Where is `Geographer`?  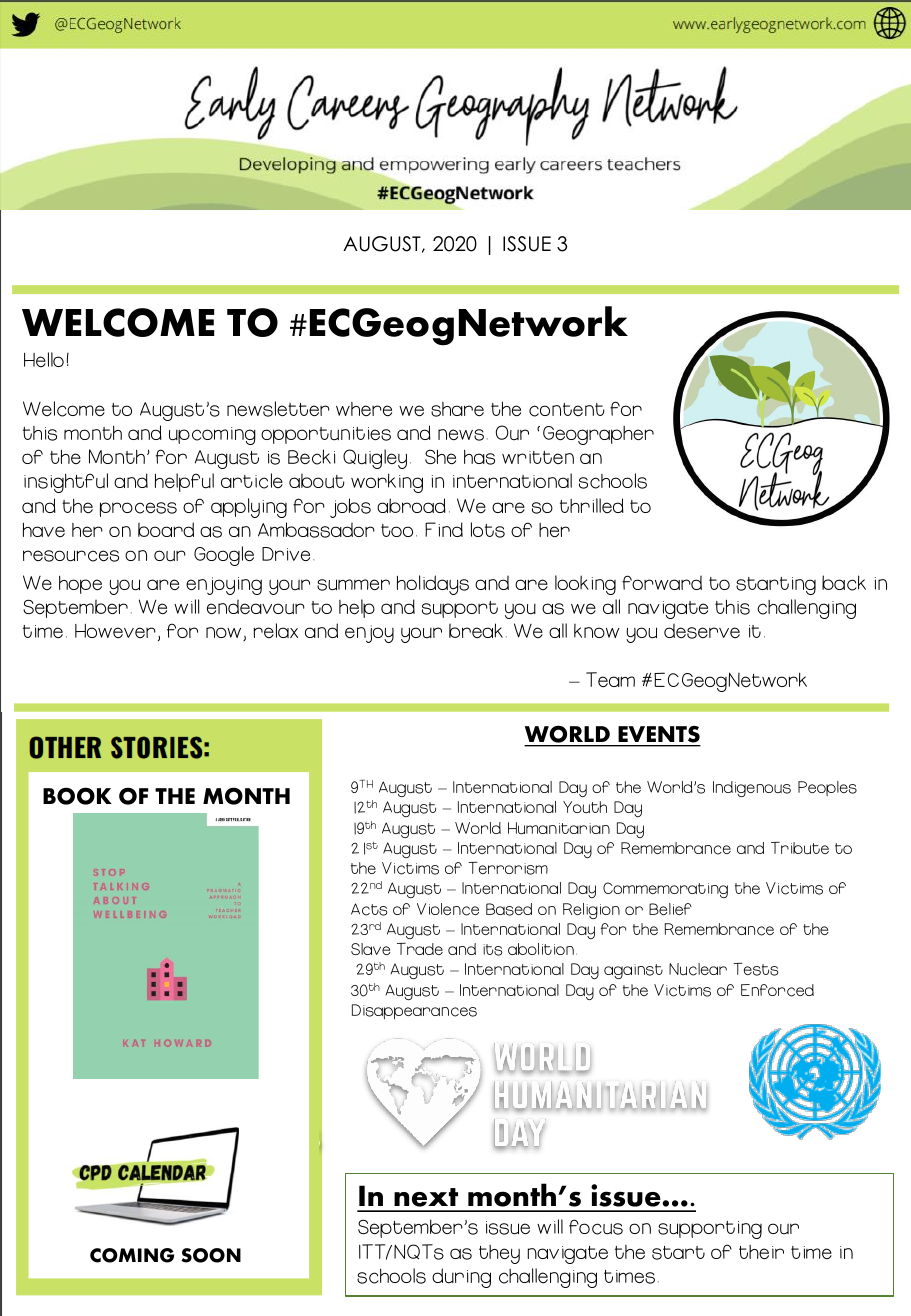 Geographer is located at coordinates (598, 435).
